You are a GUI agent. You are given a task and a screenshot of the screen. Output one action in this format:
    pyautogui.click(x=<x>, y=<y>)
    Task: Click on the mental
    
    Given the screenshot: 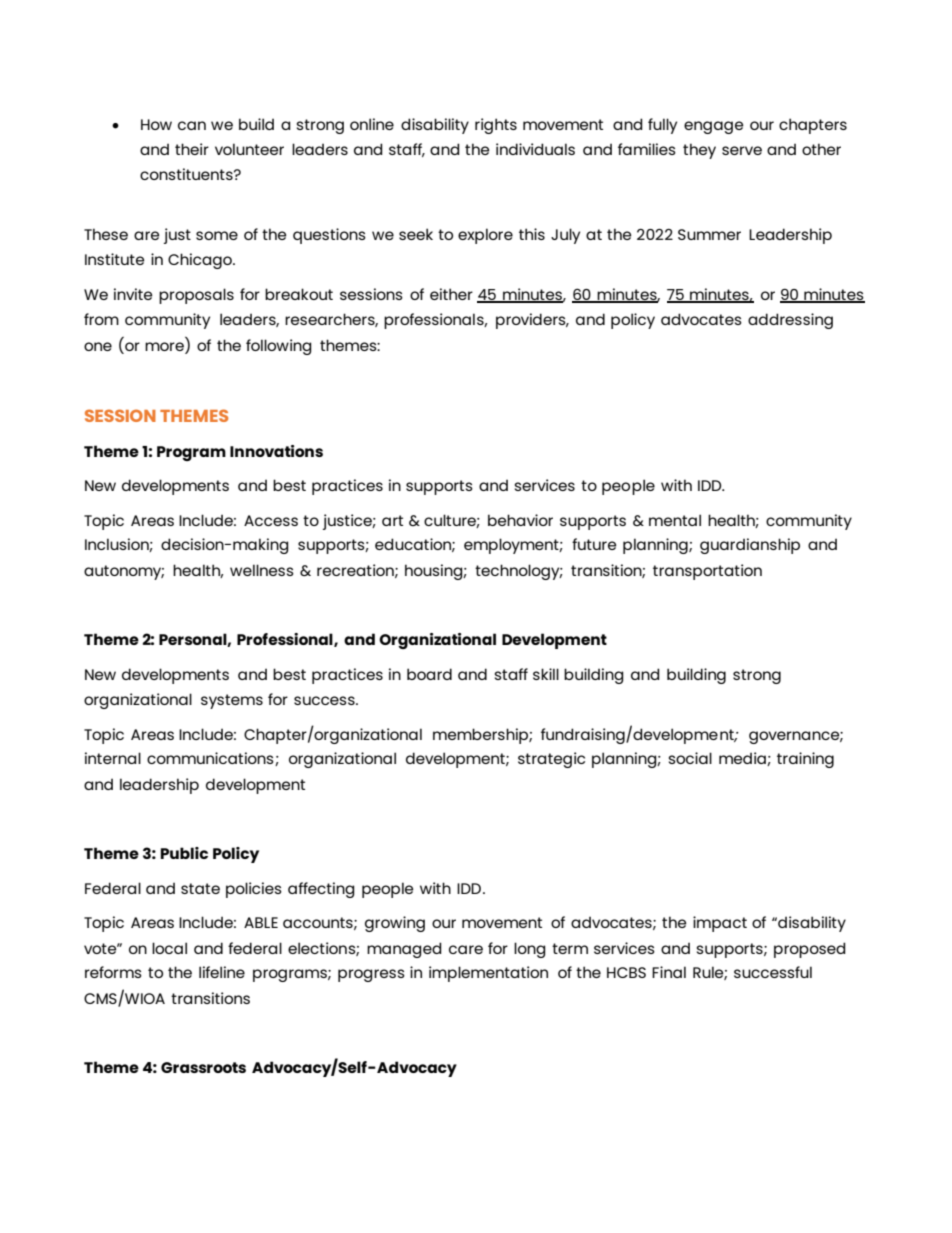 What is the action you would take?
    pyautogui.click(x=675, y=520)
